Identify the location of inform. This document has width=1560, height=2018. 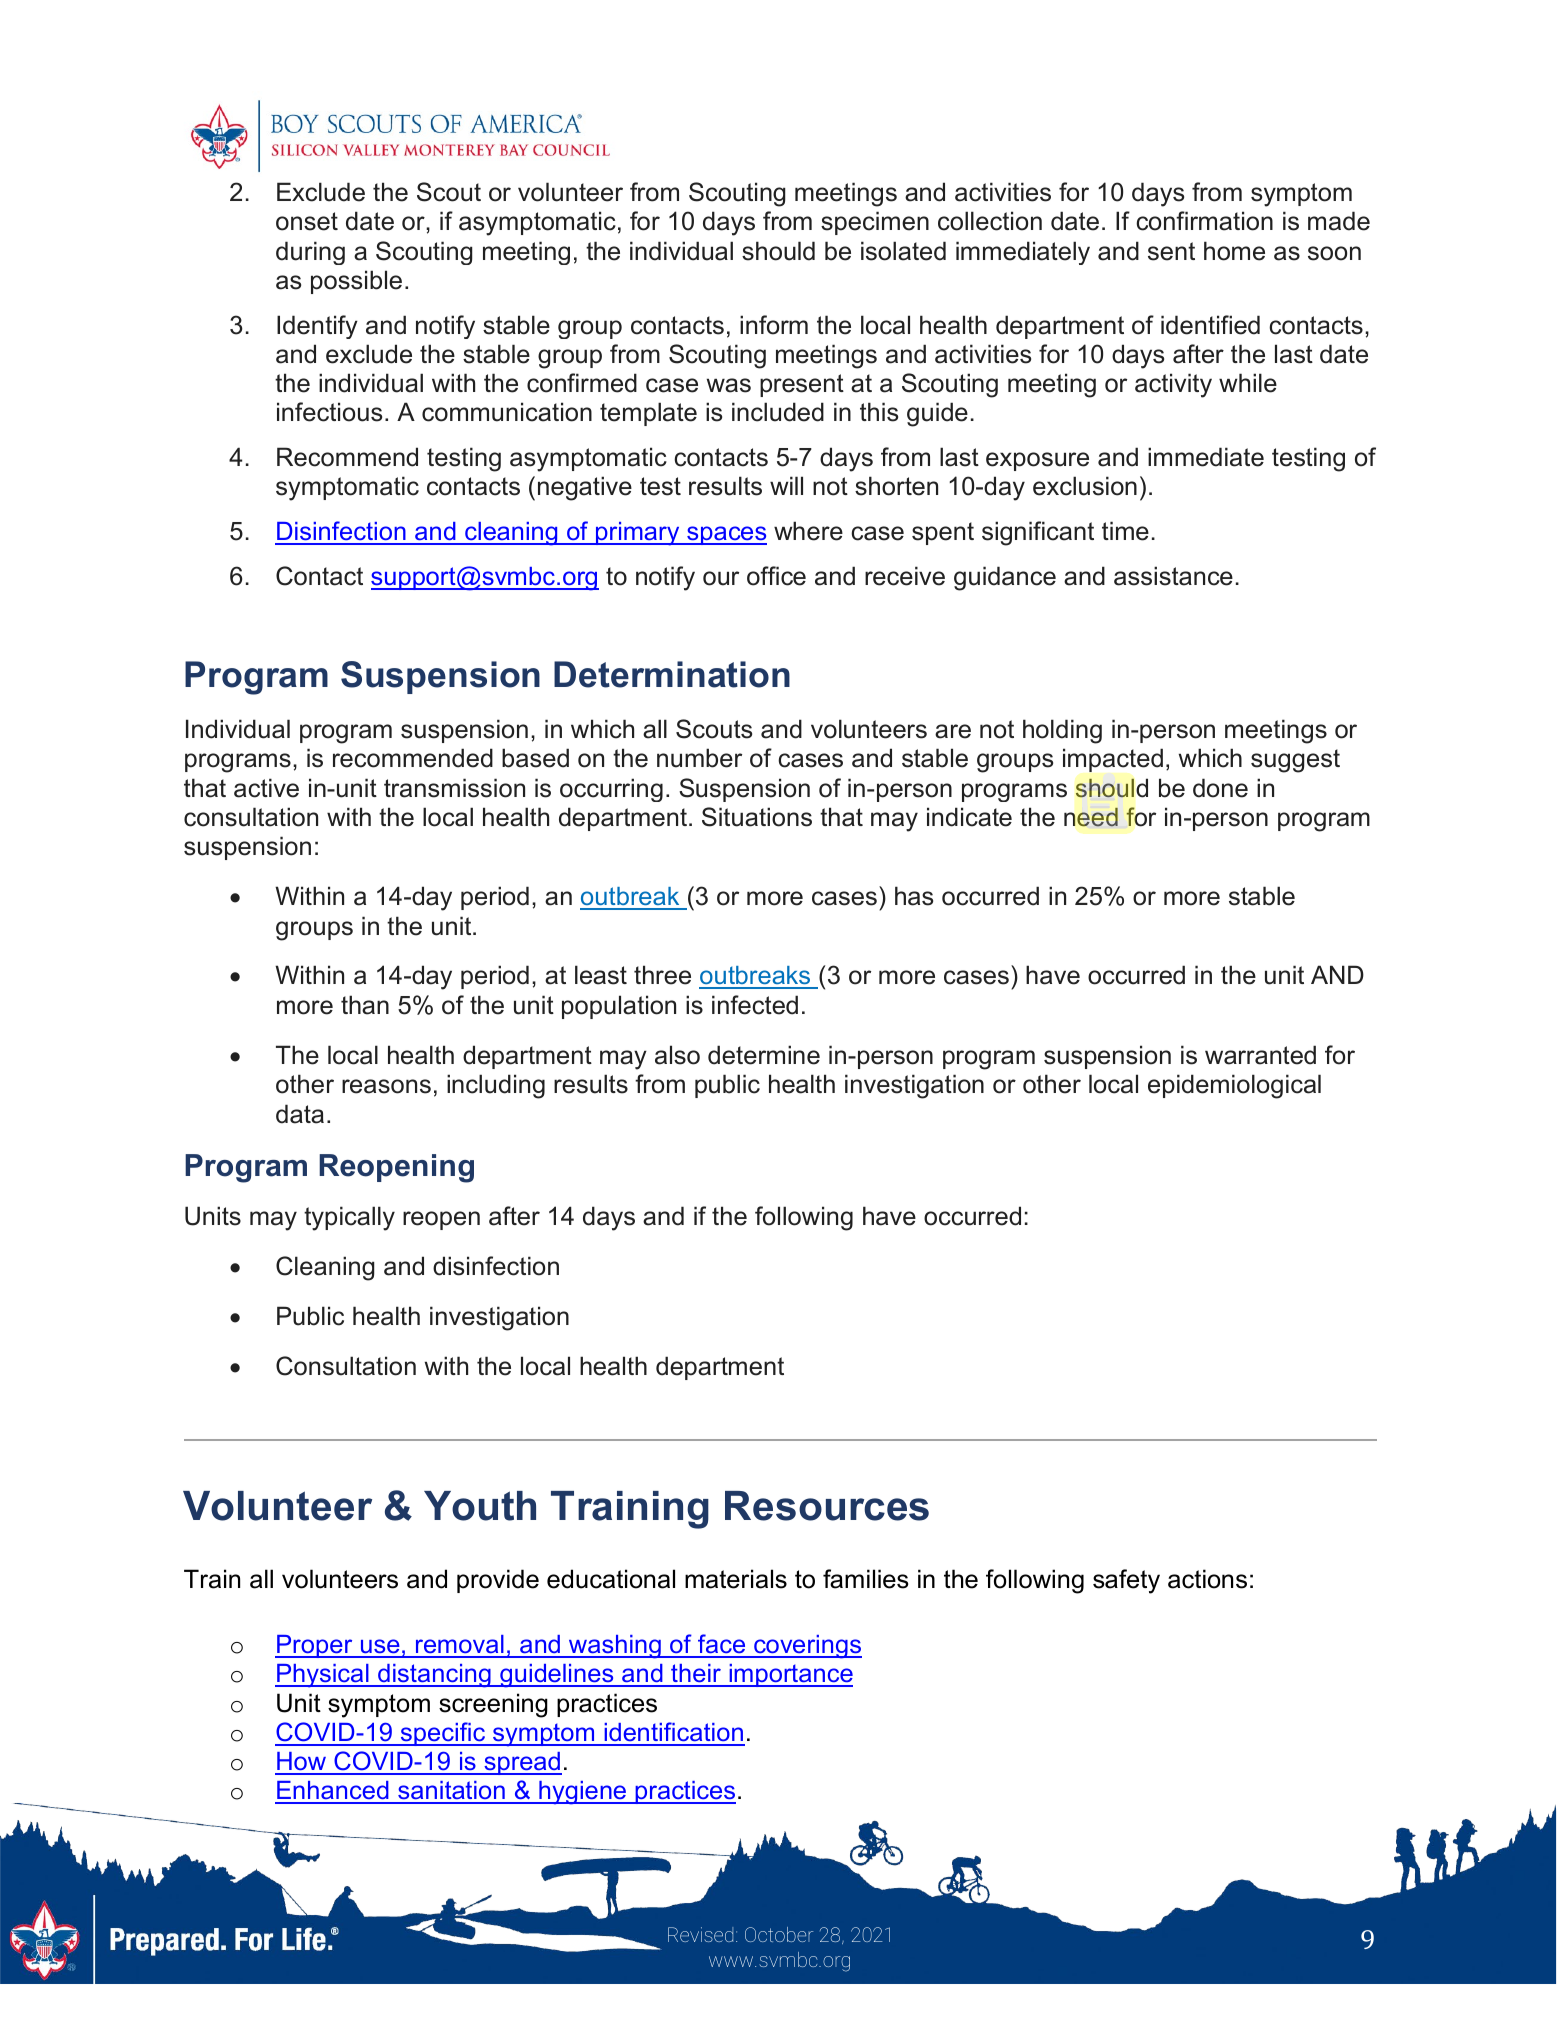
(774, 325).
